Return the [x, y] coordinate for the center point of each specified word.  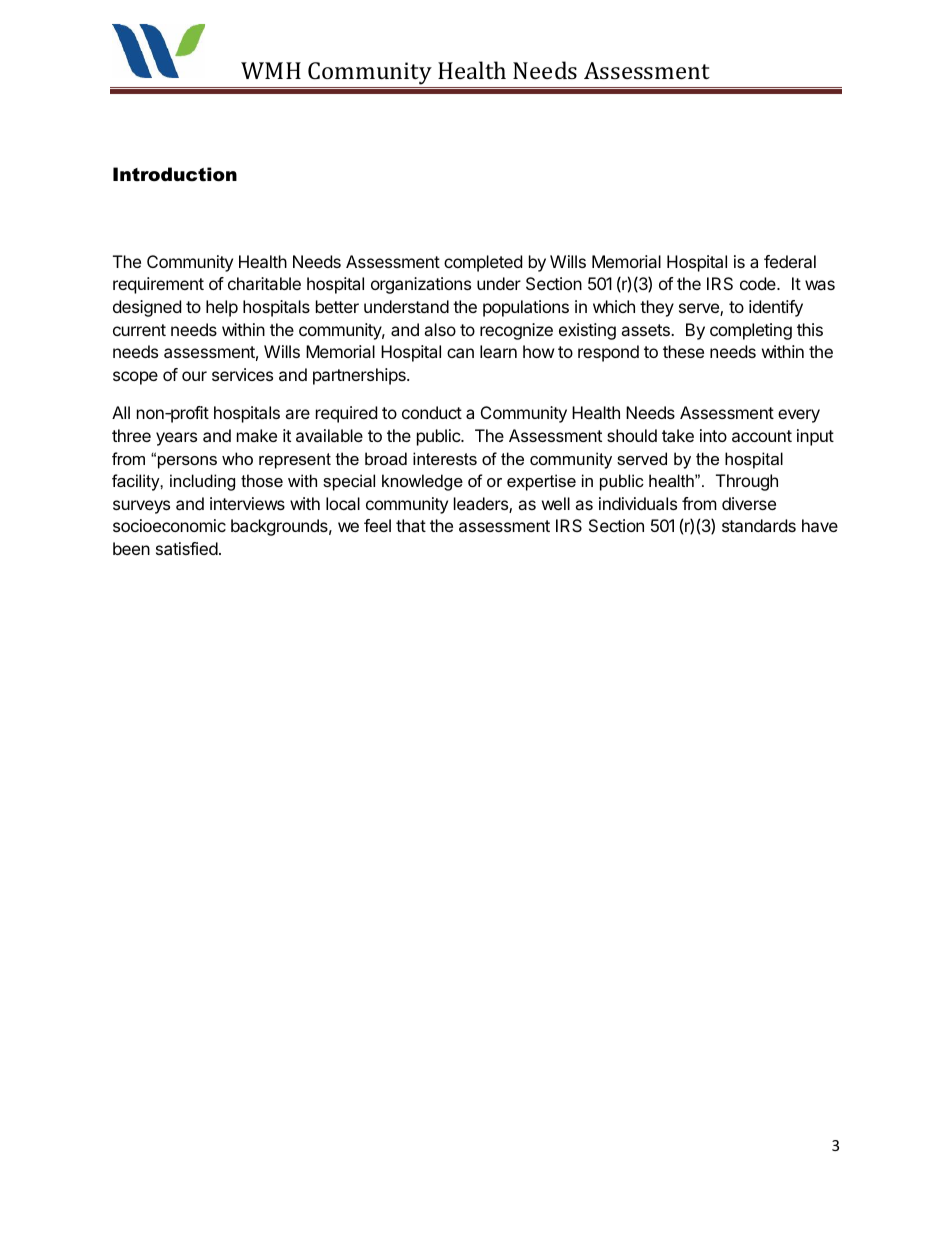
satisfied [187, 548]
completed [483, 263]
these [683, 351]
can [460, 353]
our [194, 376]
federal [790, 261]
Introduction [175, 174]
